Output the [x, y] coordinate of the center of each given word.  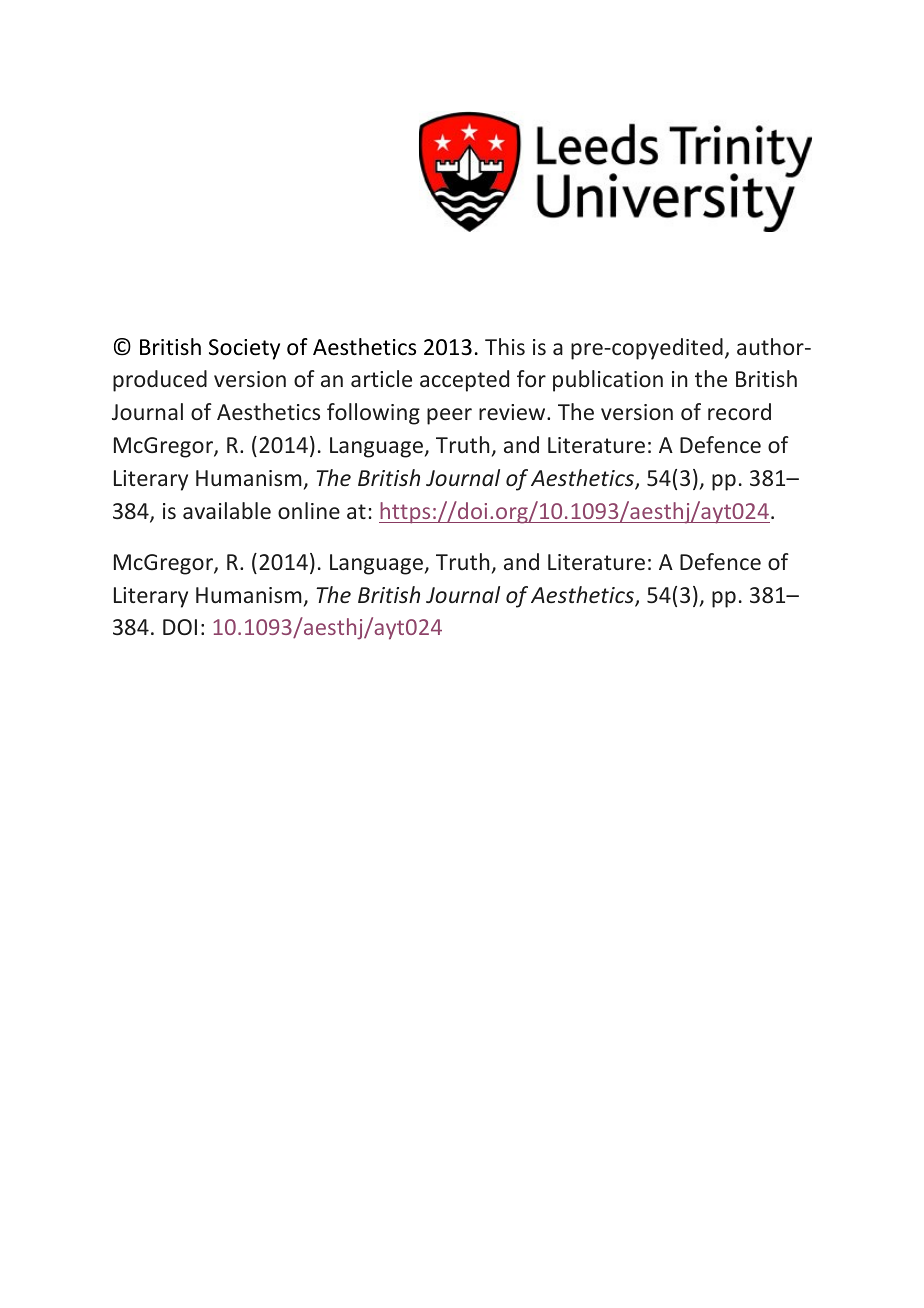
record [739, 411]
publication [608, 381]
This [505, 346]
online [309, 510]
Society [244, 349]
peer [449, 416]
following [373, 414]
